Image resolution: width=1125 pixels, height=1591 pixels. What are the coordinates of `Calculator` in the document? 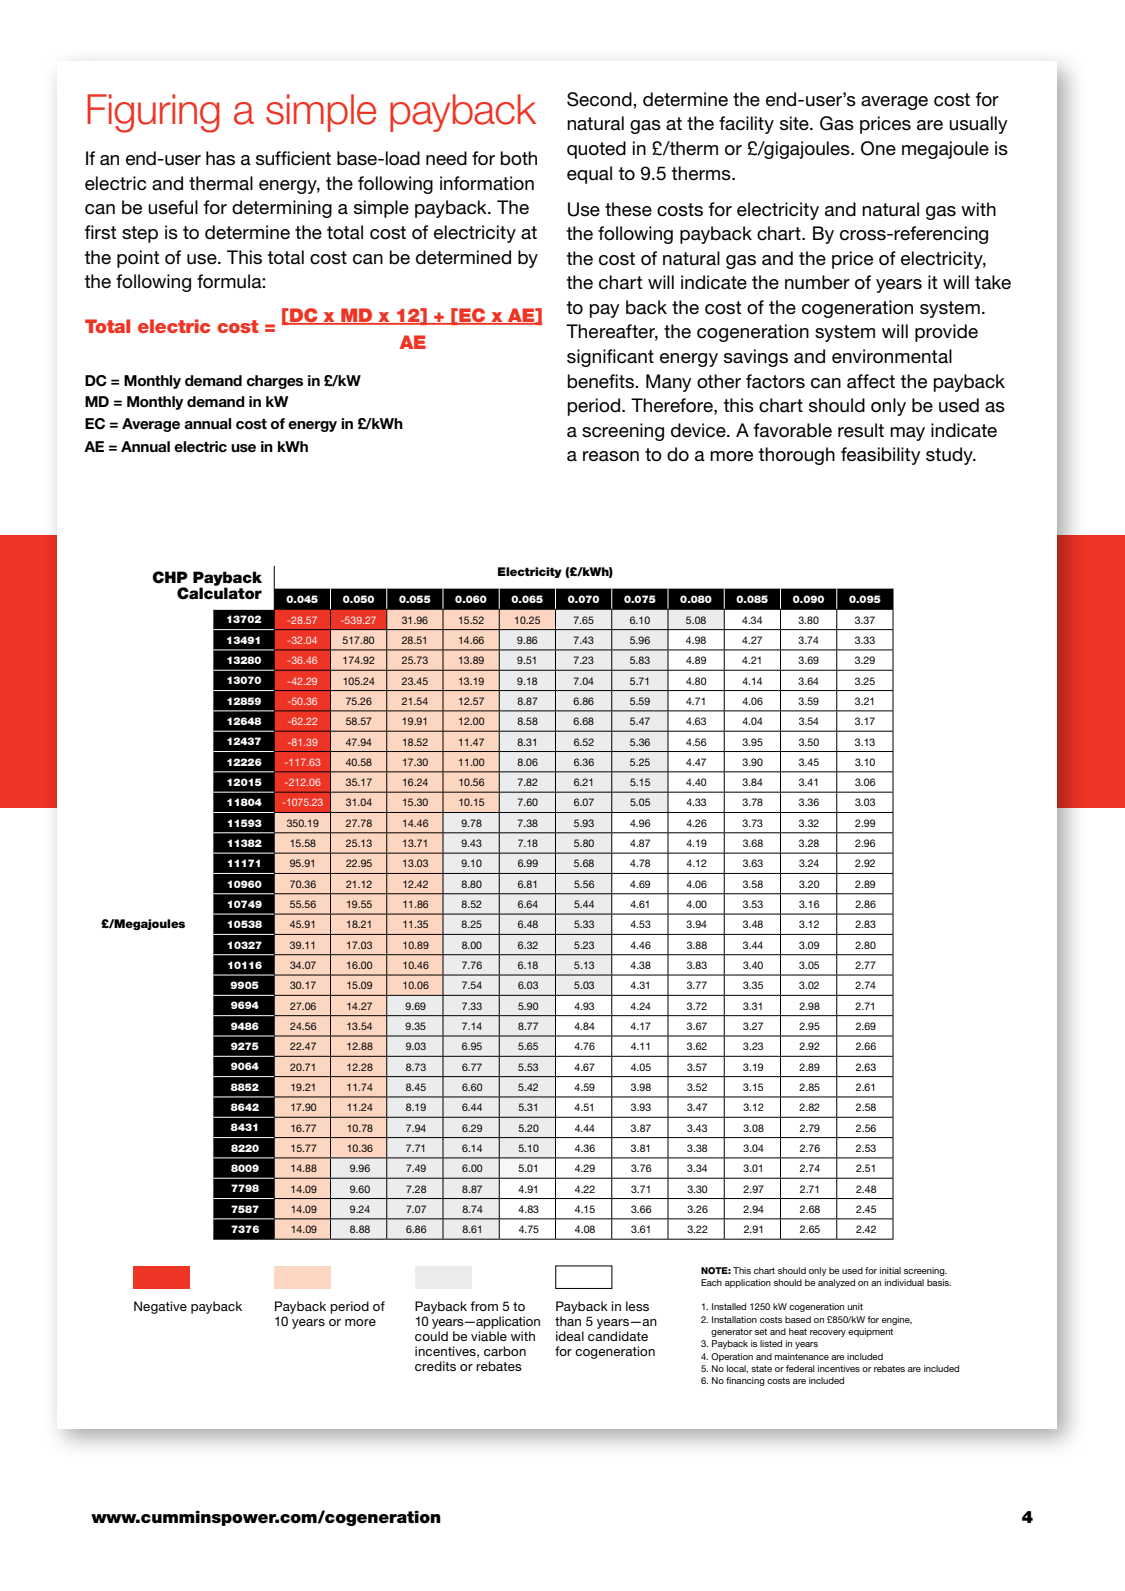 It's located at (219, 592).
